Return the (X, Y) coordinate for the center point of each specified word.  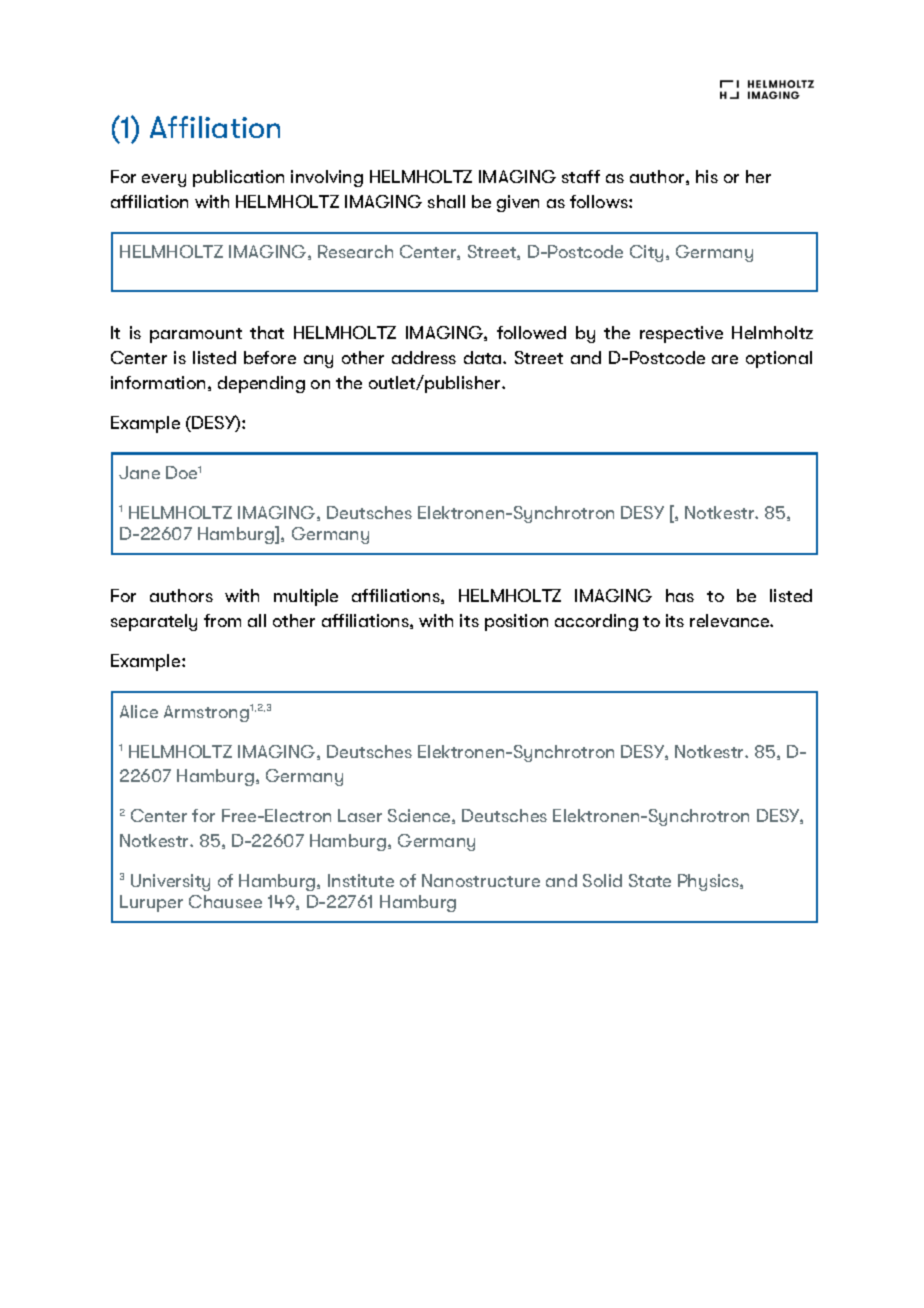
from (222, 620)
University (170, 882)
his (707, 176)
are (725, 359)
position (516, 622)
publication (238, 178)
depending (261, 384)
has (680, 595)
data (484, 357)
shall (446, 201)
